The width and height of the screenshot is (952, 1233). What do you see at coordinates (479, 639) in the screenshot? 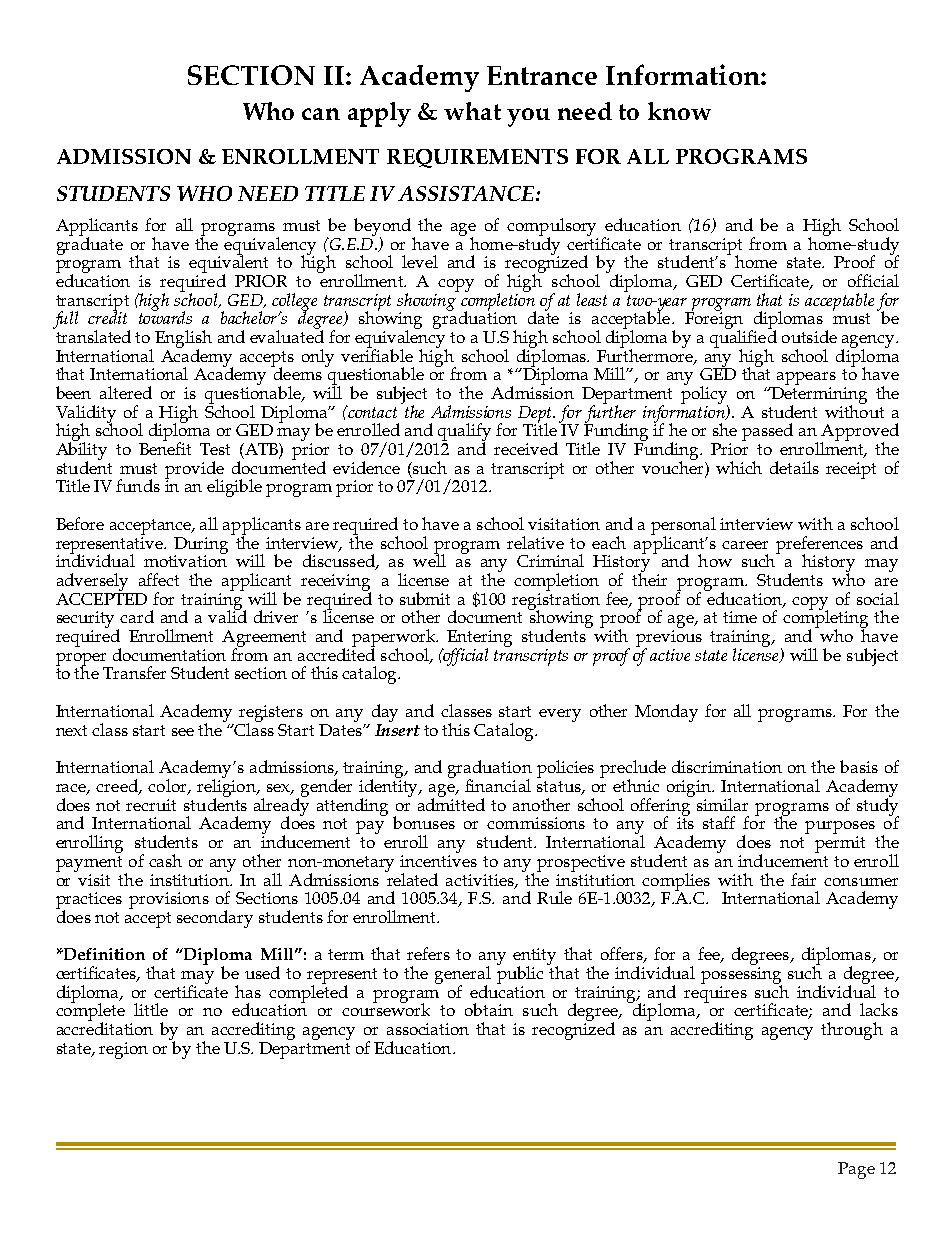
I see `Entering` at bounding box center [479, 639].
